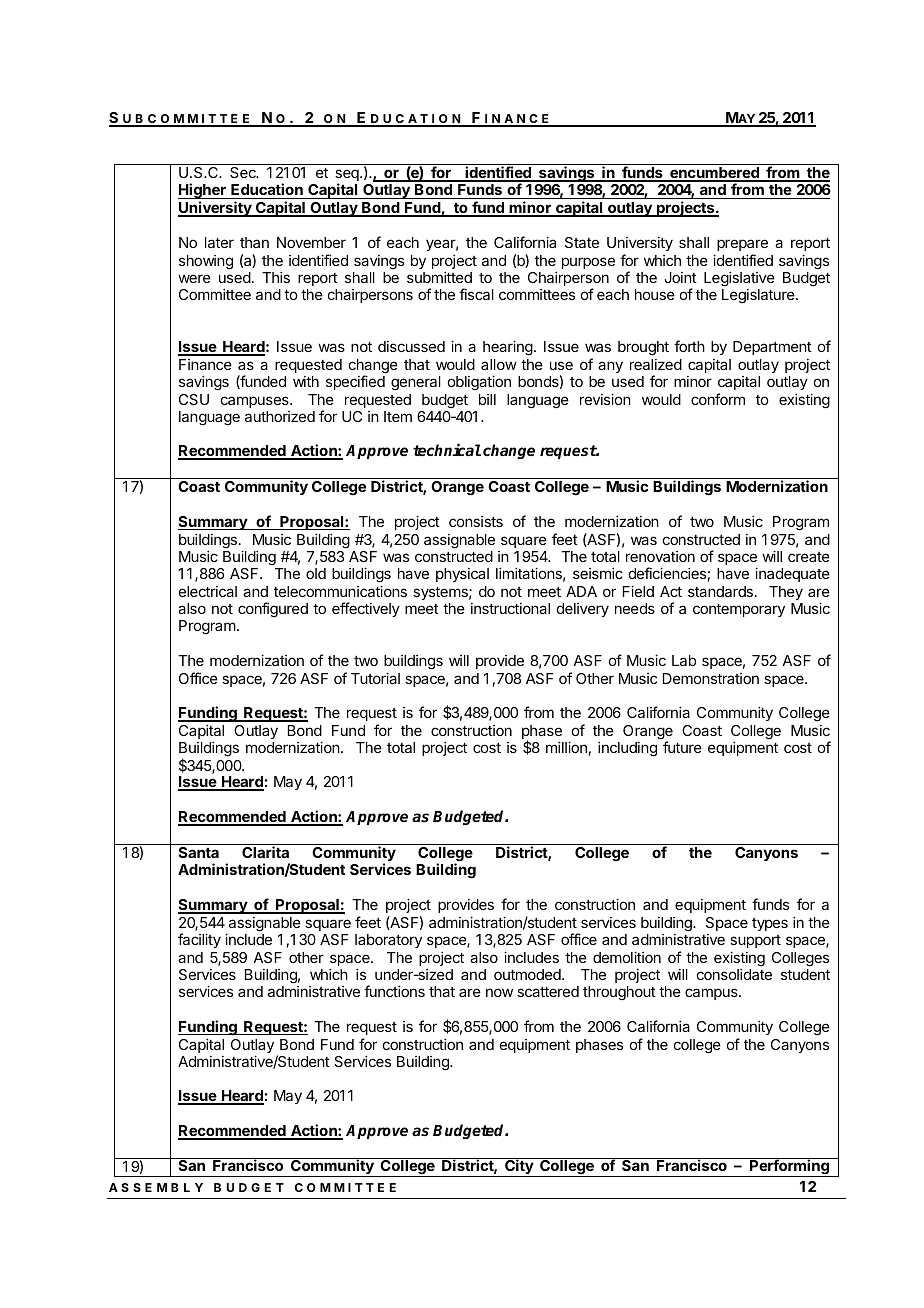 The height and width of the screenshot is (1308, 924). I want to click on functions, so click(394, 991).
